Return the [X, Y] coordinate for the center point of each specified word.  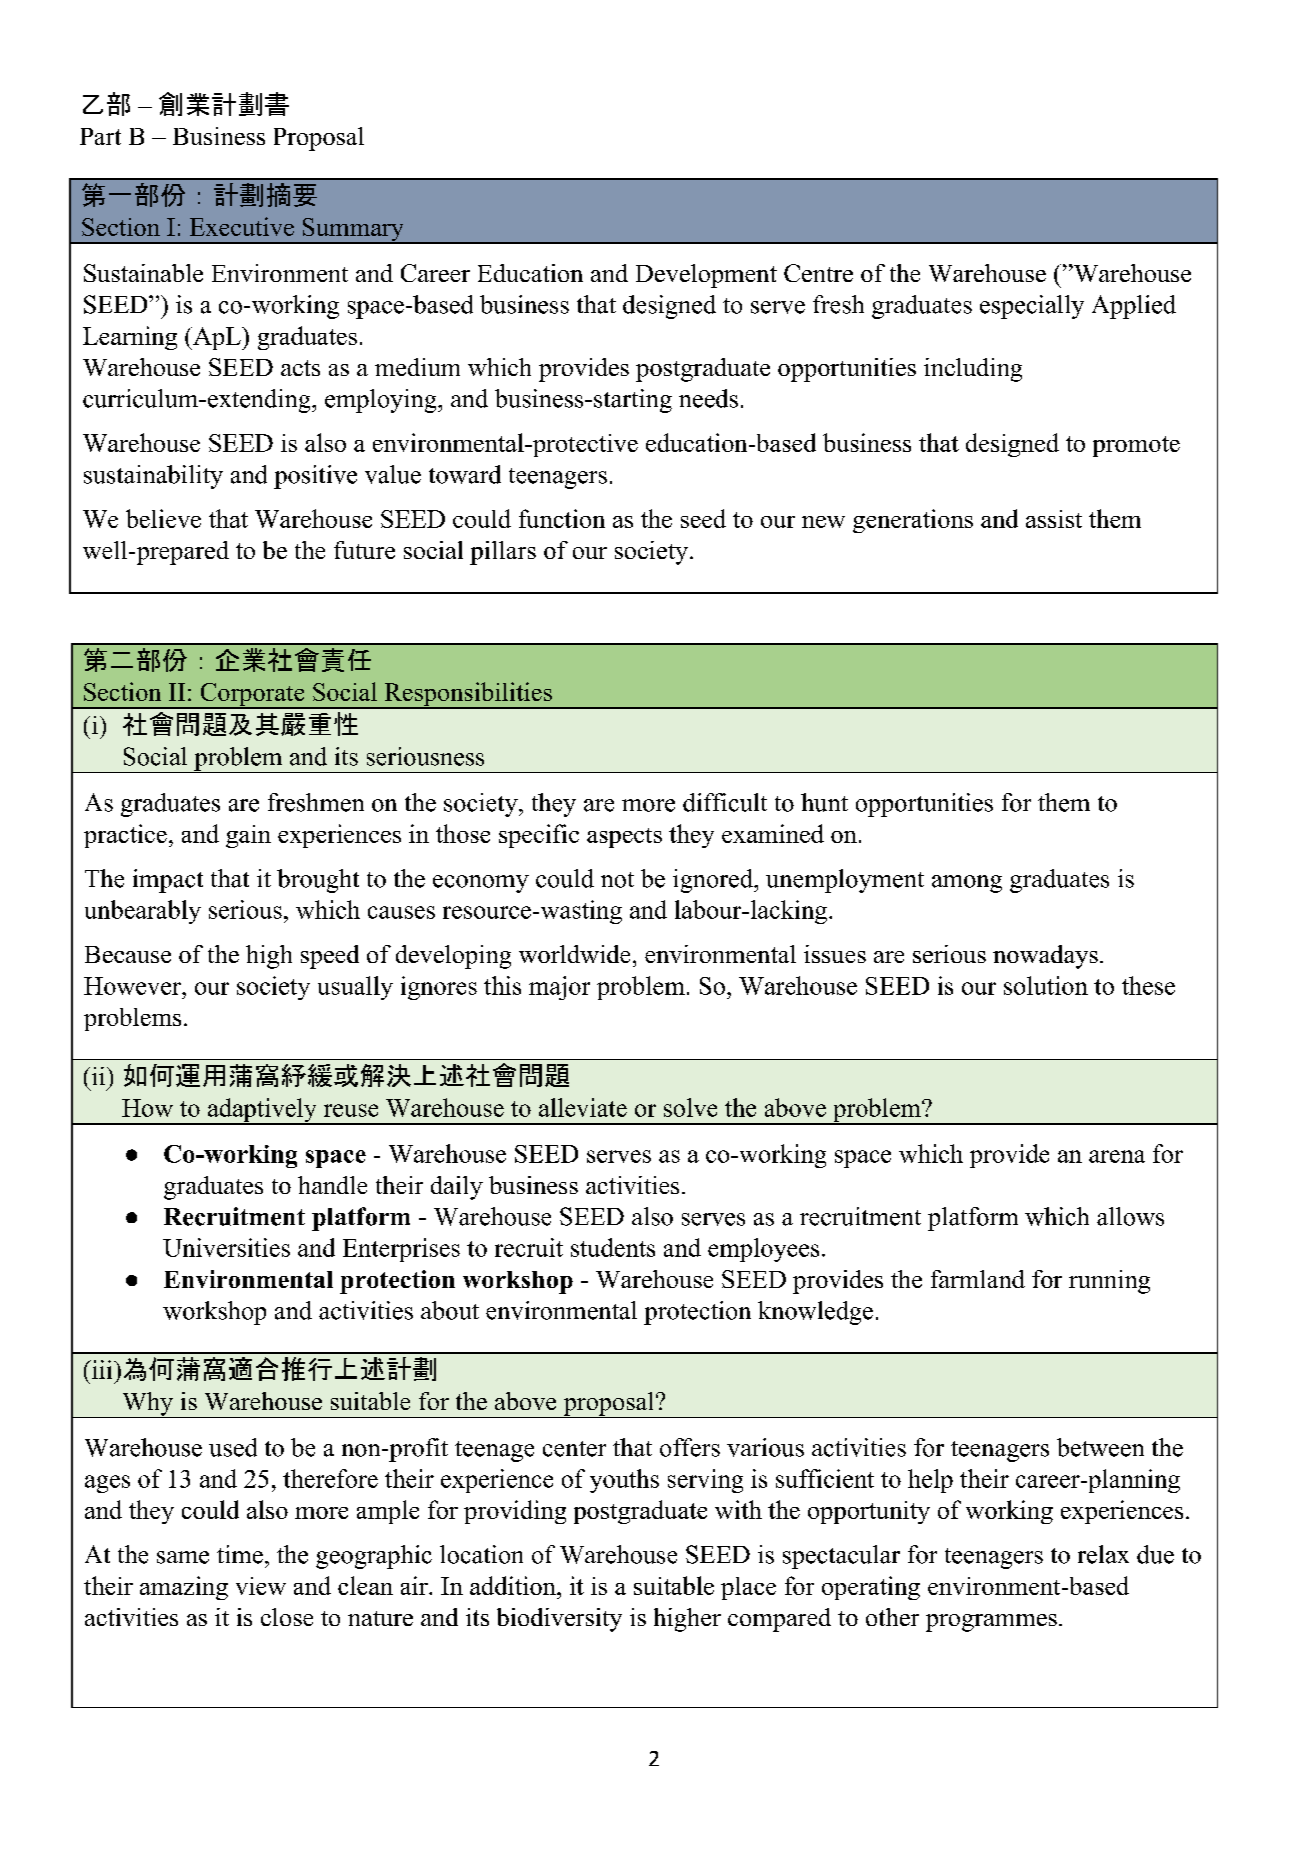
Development [706, 276]
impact [168, 881]
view [261, 1586]
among [967, 884]
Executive [242, 226]
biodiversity [559, 1620]
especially [1032, 307]
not [617, 880]
